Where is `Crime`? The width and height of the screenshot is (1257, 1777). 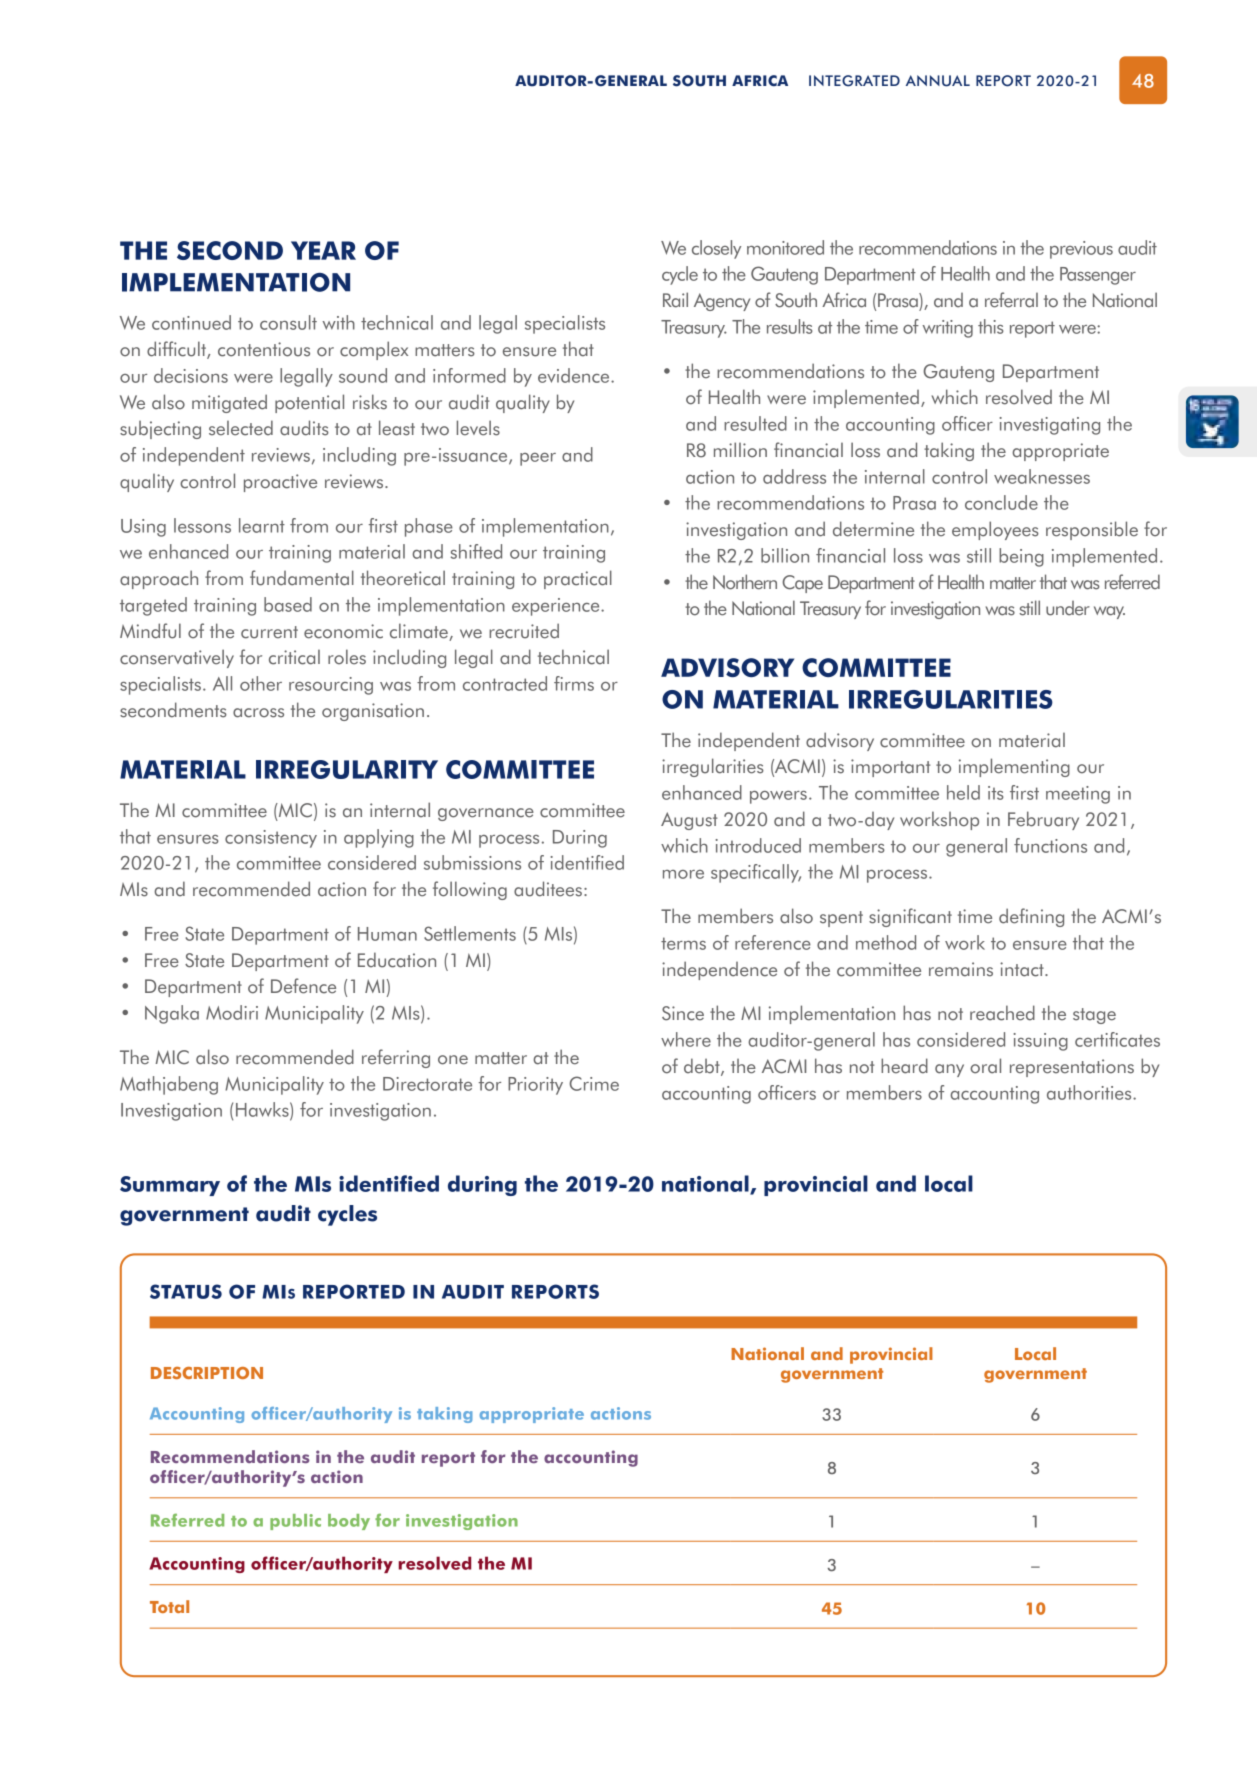 Crime is located at coordinates (594, 1083).
